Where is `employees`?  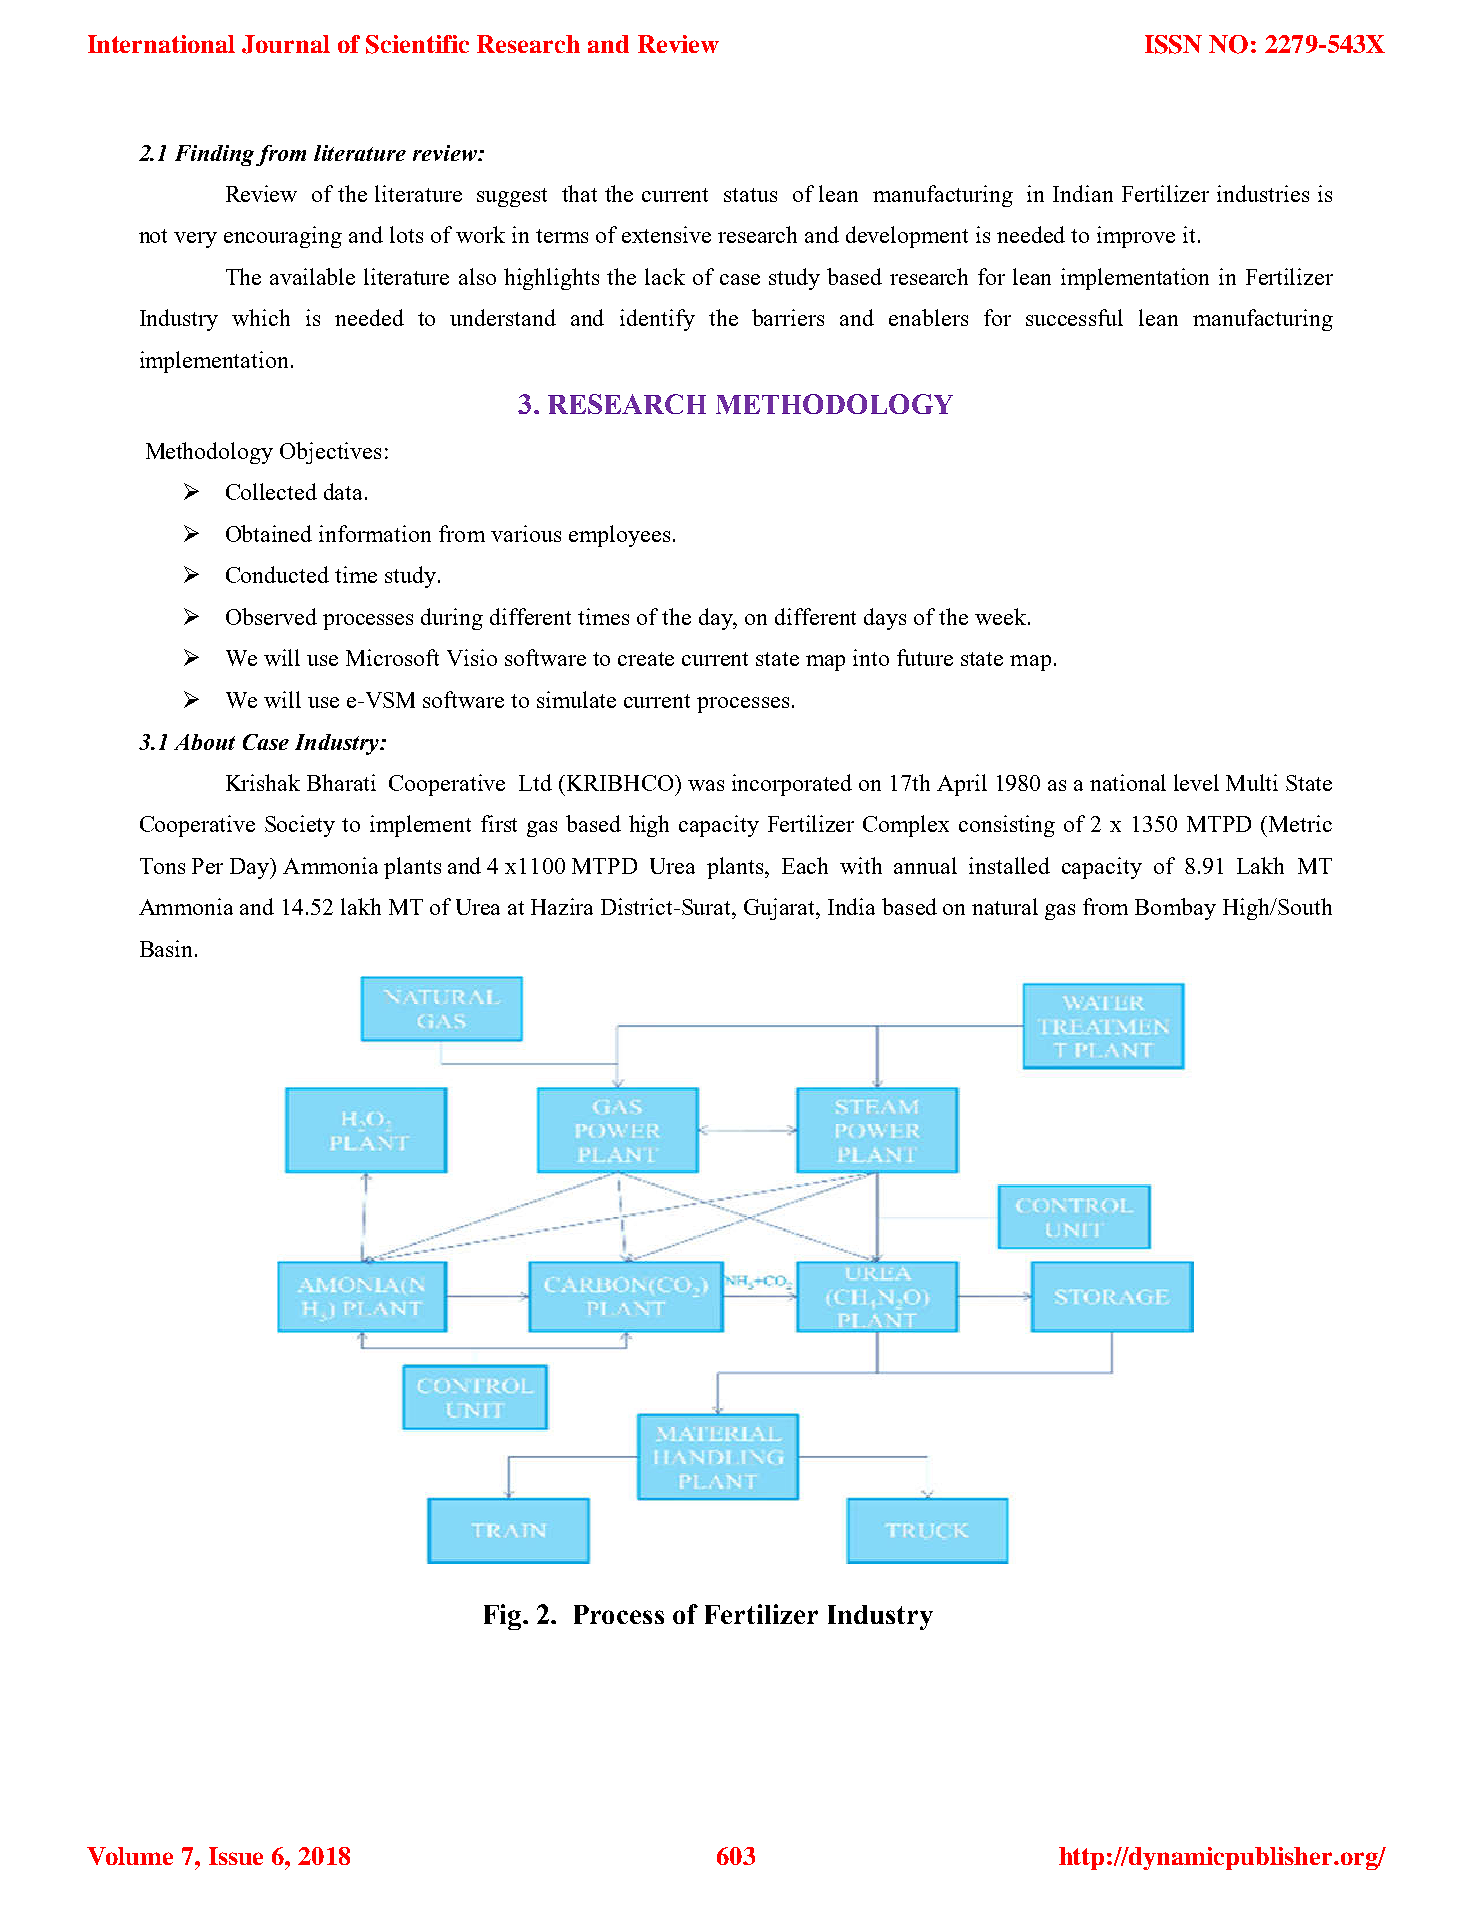
employees is located at coordinates (619, 536).
